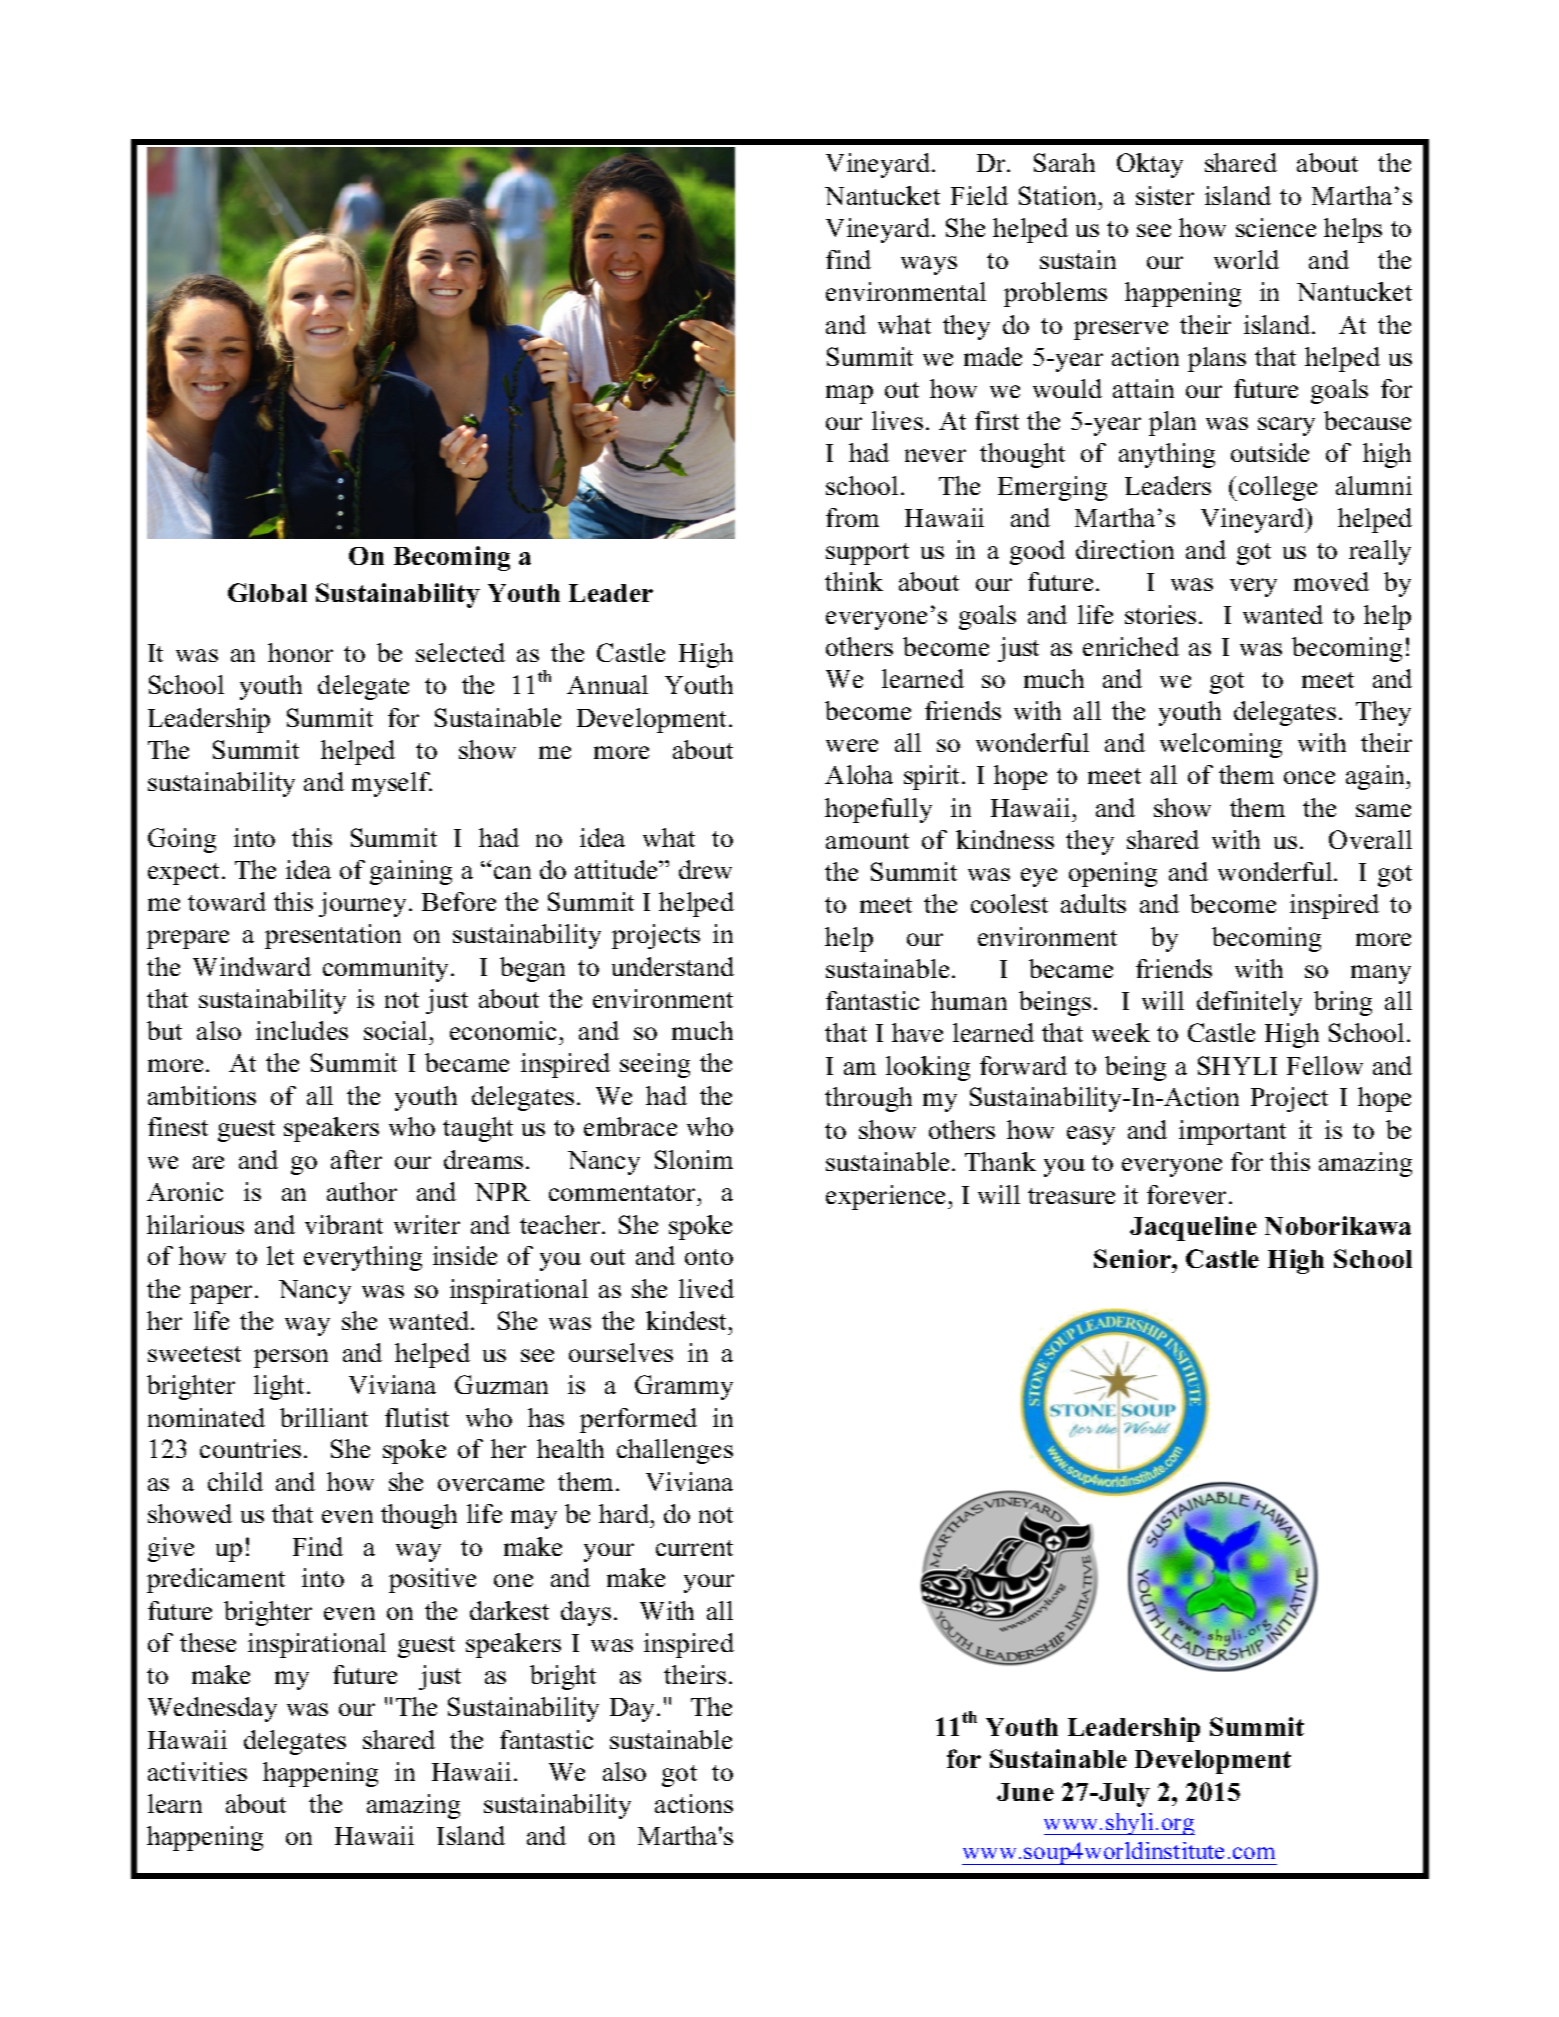 This document has width=1559, height=2017. Describe the element at coordinates (694, 1548) in the document. I see `current` at that location.
